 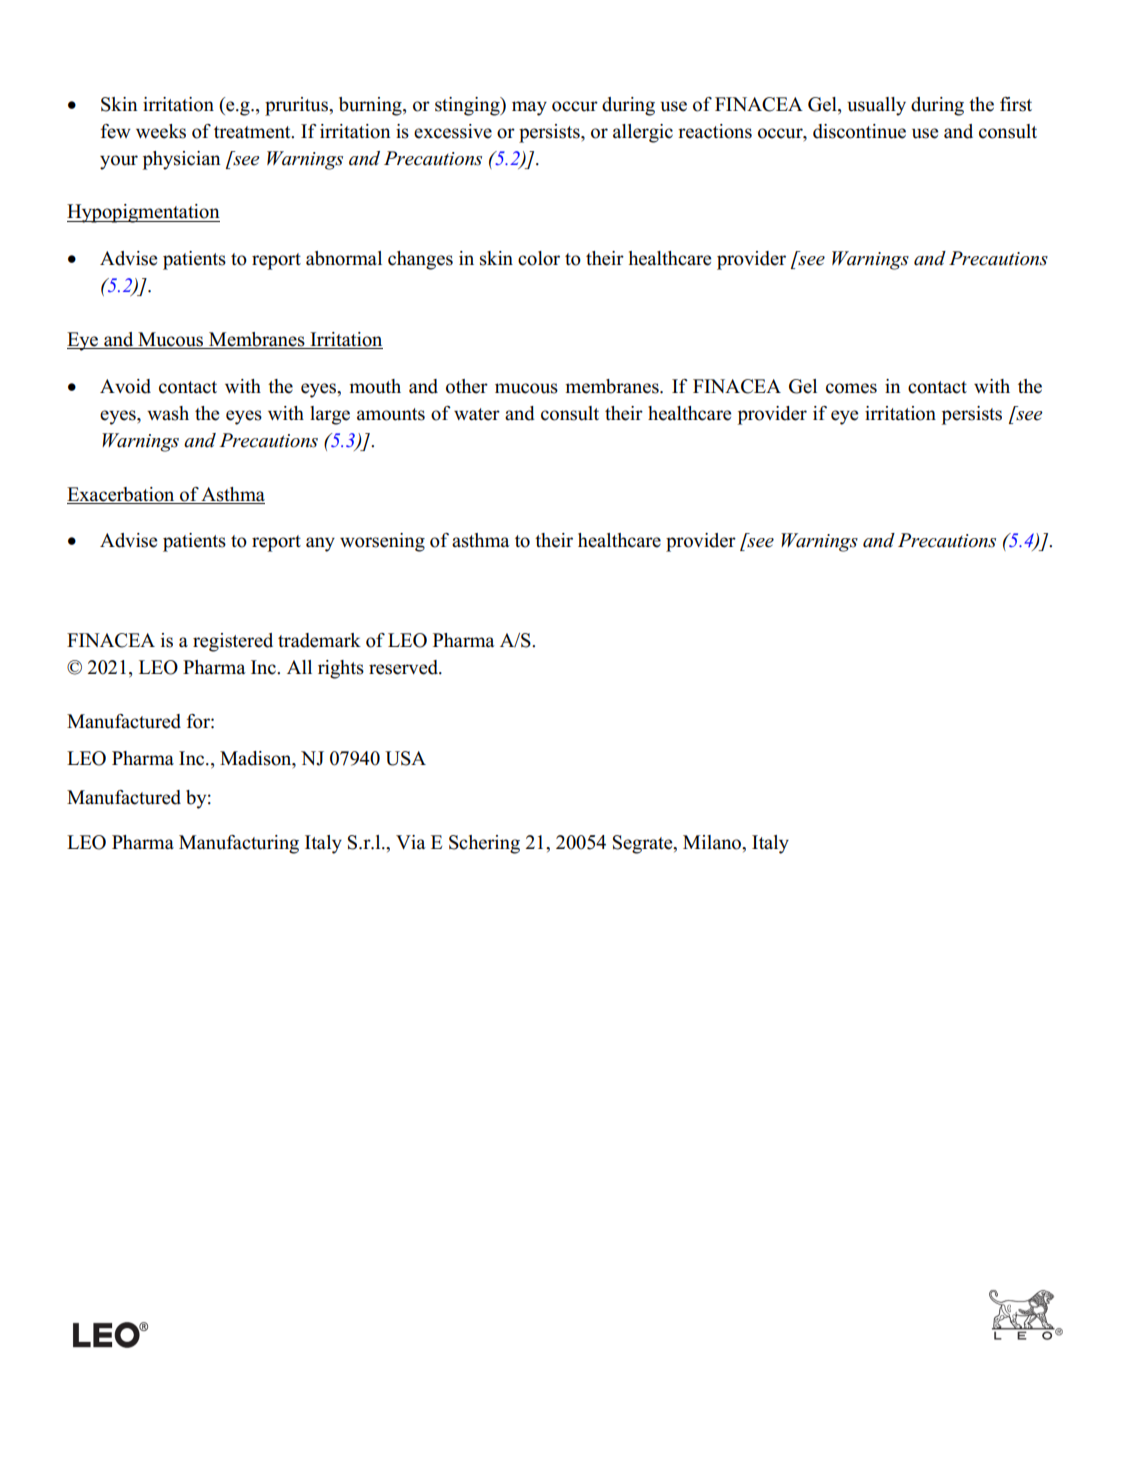 I want to click on discontinue, so click(x=859, y=131).
